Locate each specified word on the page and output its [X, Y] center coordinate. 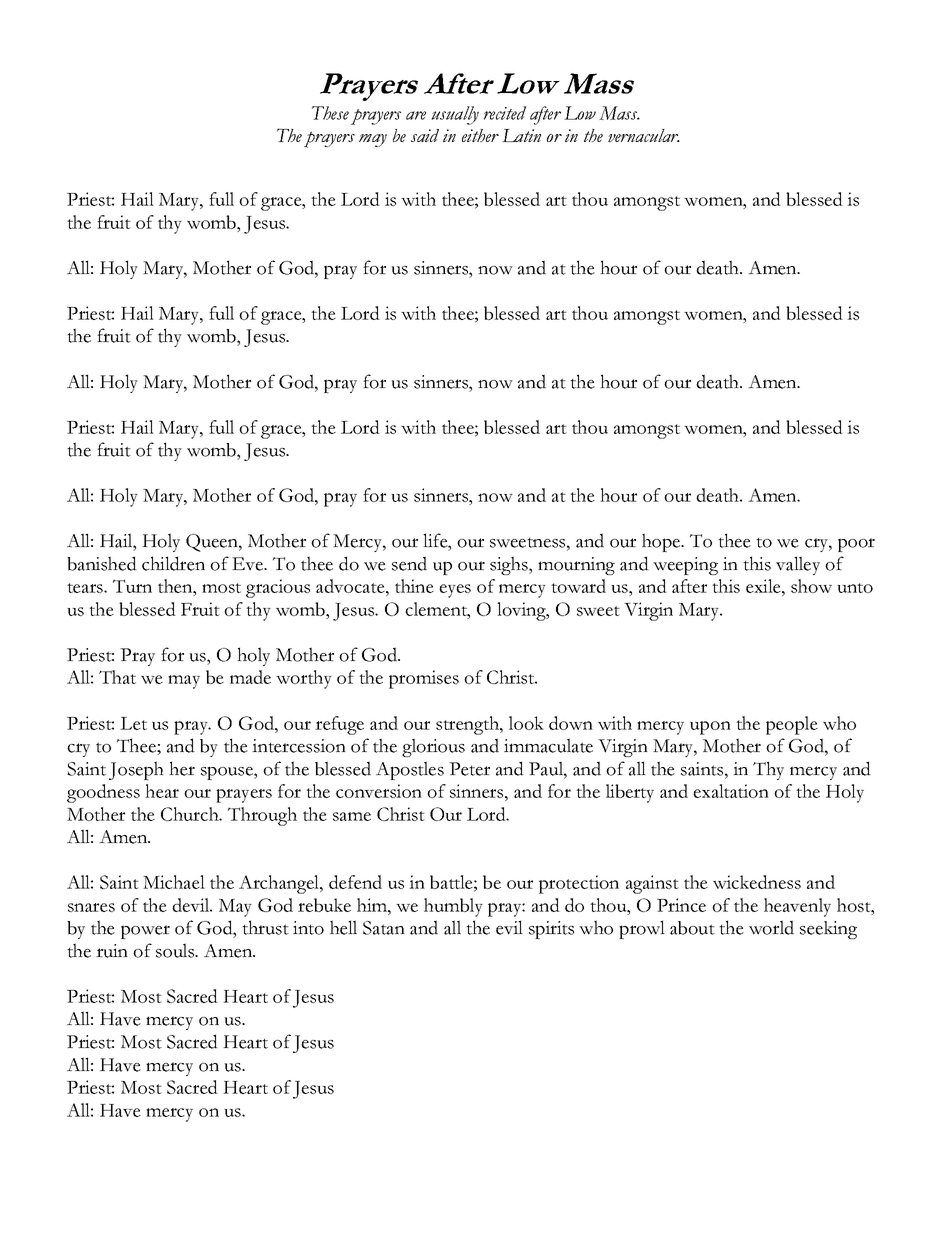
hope [662, 542]
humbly [453, 907]
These [330, 113]
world [771, 927]
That [117, 677]
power [145, 932]
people [792, 725]
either [480, 135]
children [173, 563]
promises [424, 679]
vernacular [644, 135]
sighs [510, 565]
